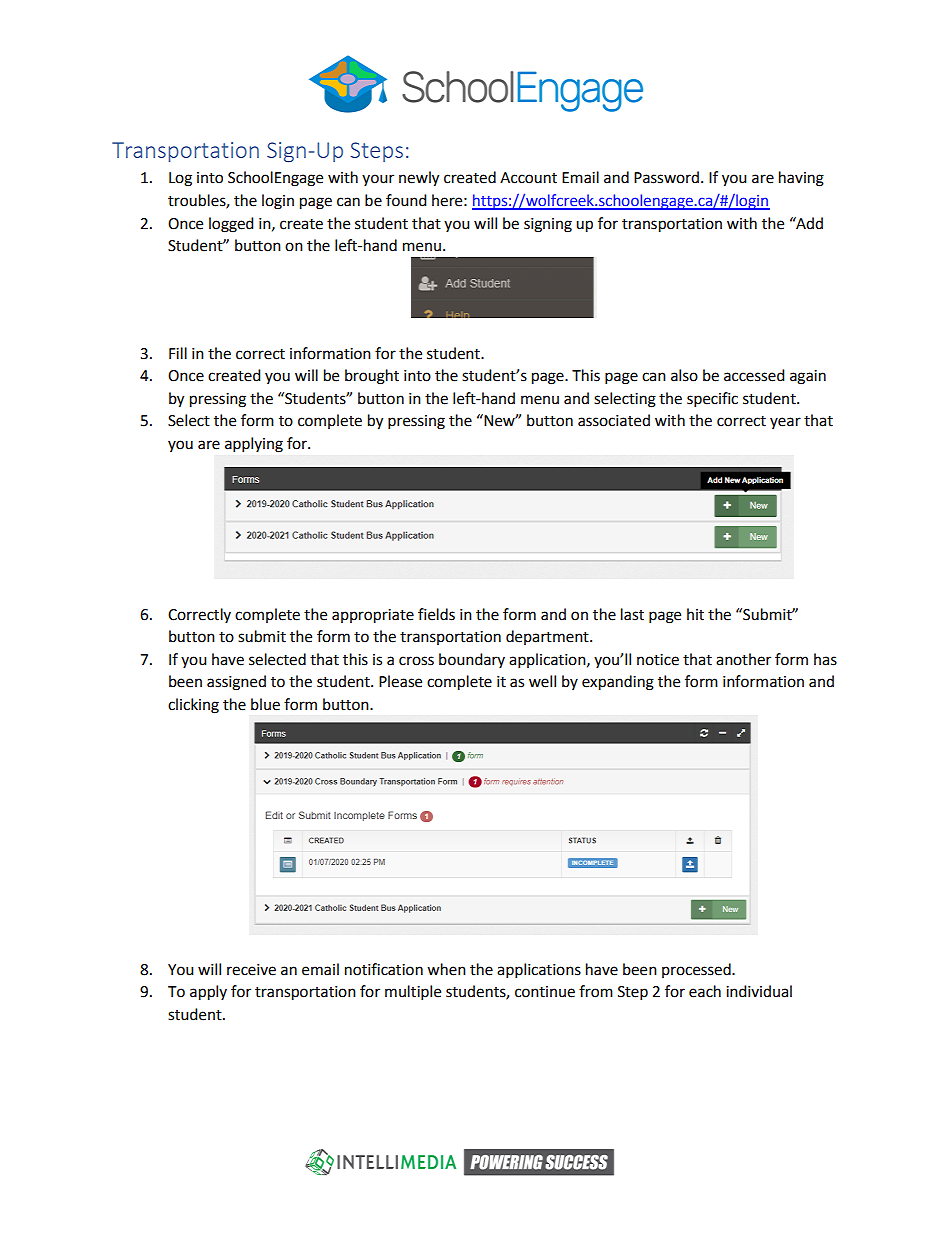  I want to click on well, so click(542, 681).
